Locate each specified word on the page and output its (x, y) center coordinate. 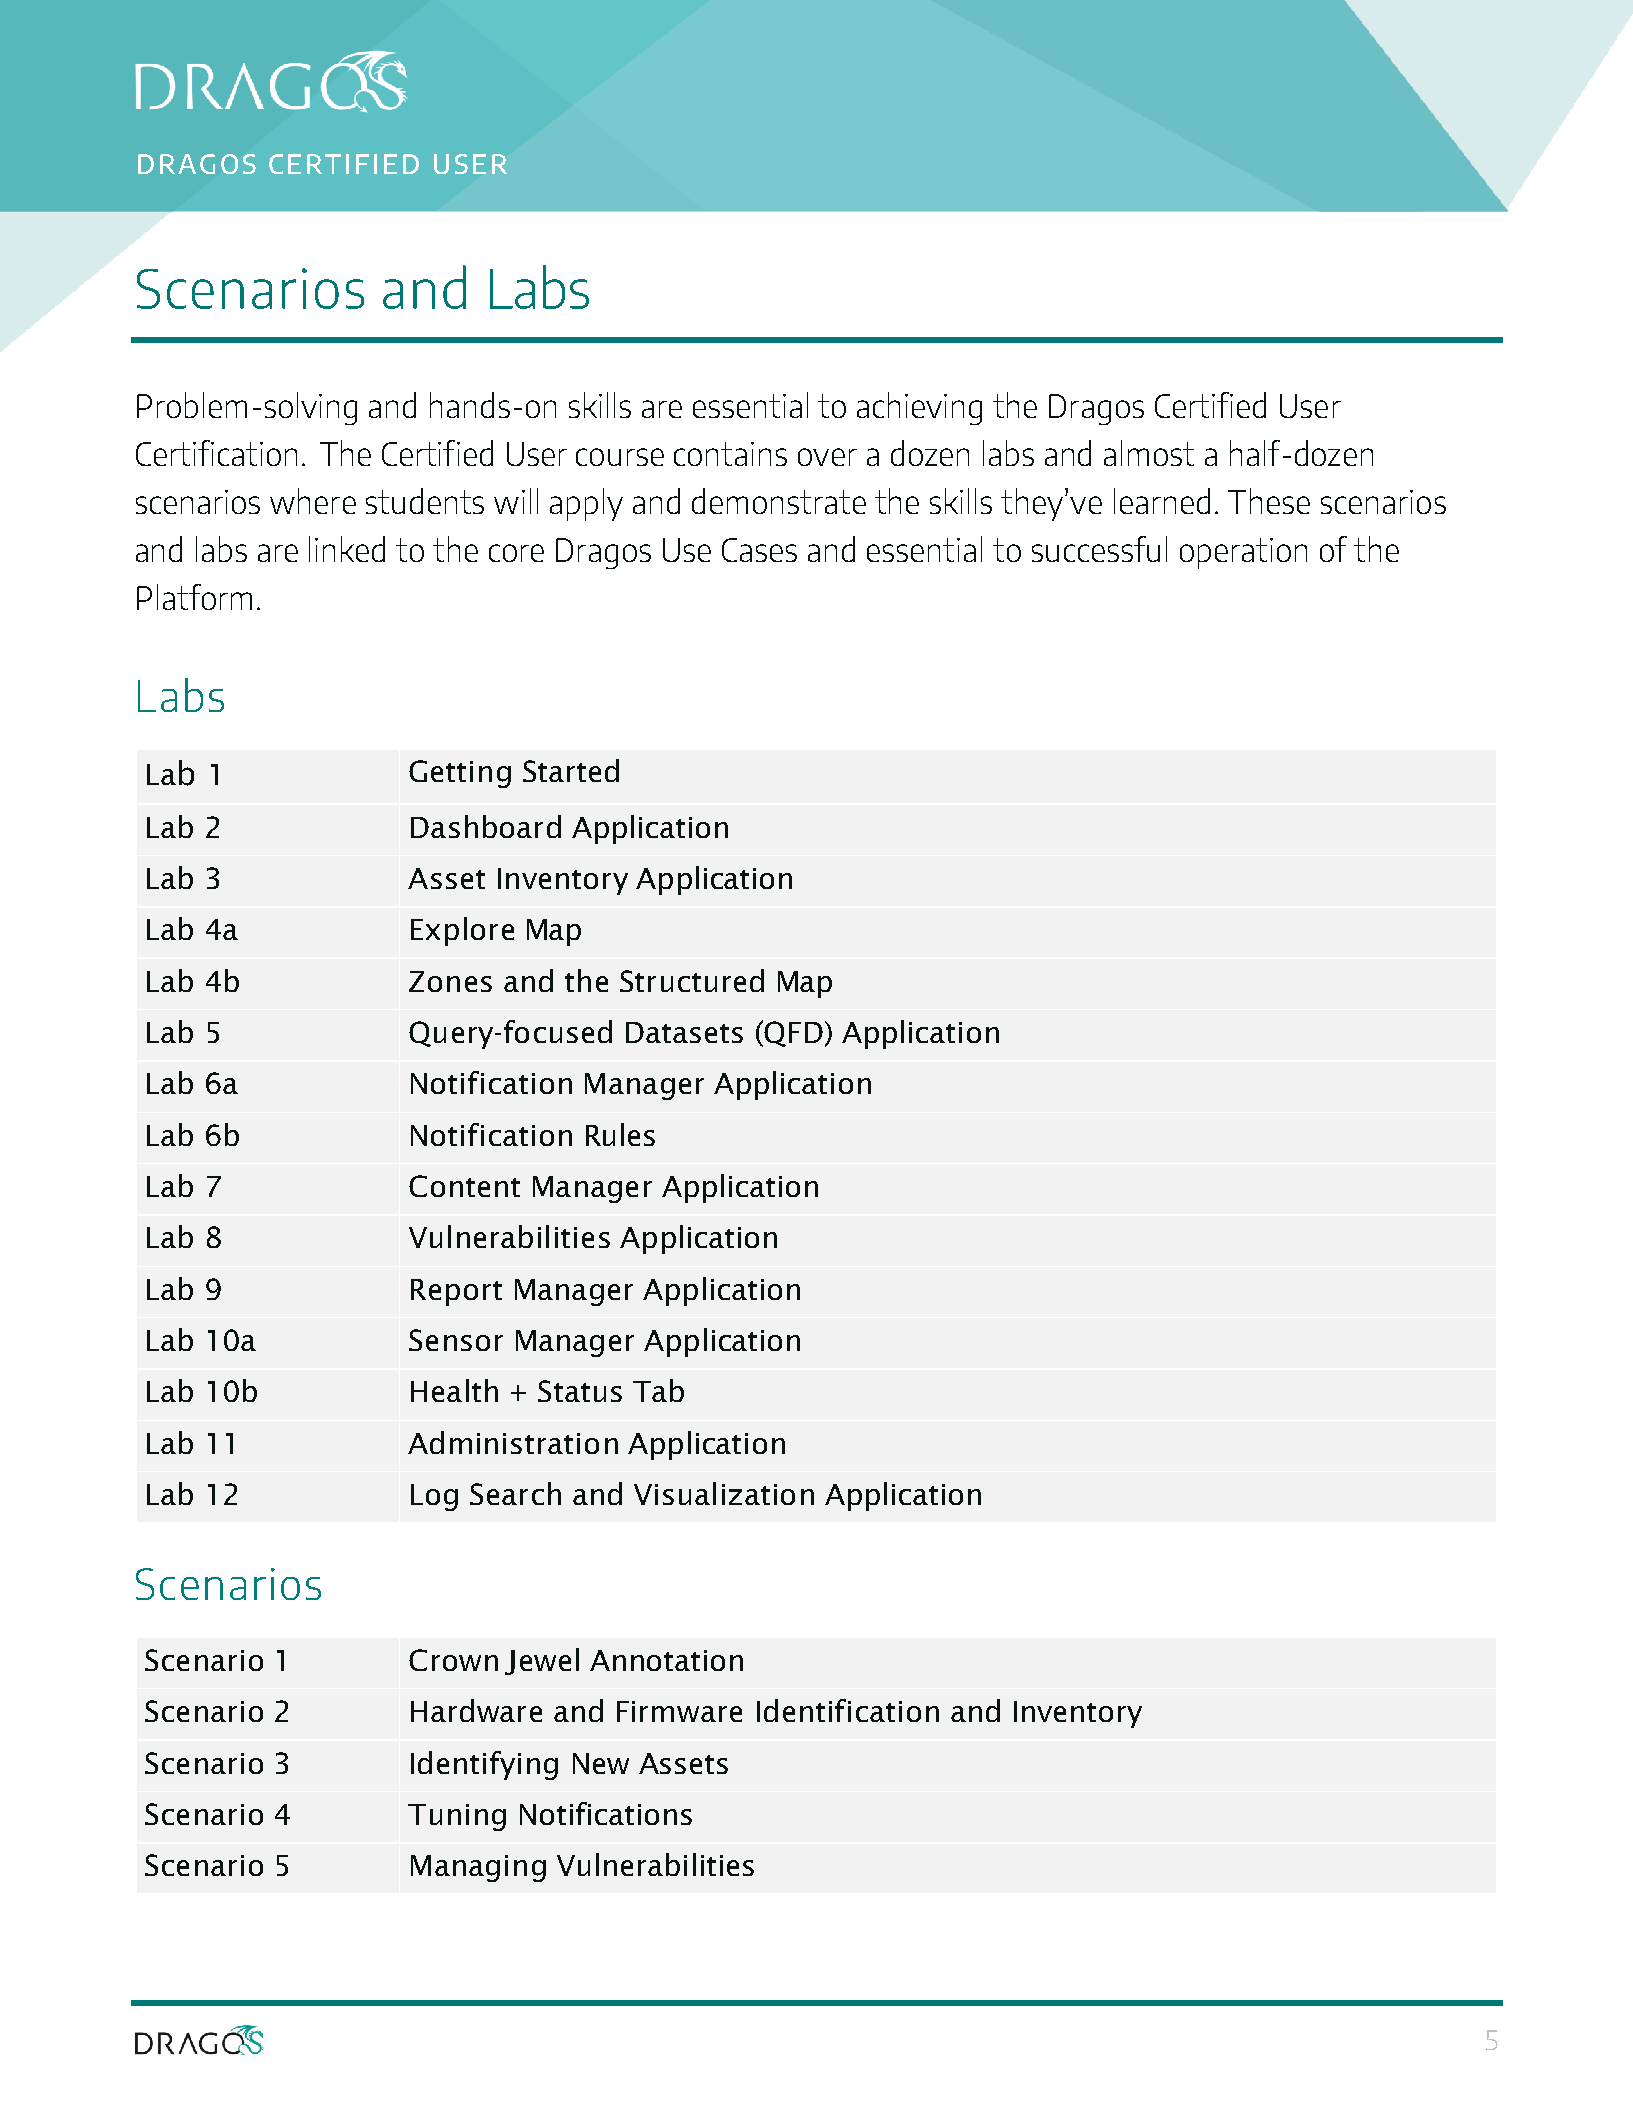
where (313, 501)
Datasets (684, 1032)
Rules (620, 1134)
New (601, 1763)
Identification (848, 1710)
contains (730, 454)
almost (1149, 453)
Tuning (457, 1817)
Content (464, 1186)
